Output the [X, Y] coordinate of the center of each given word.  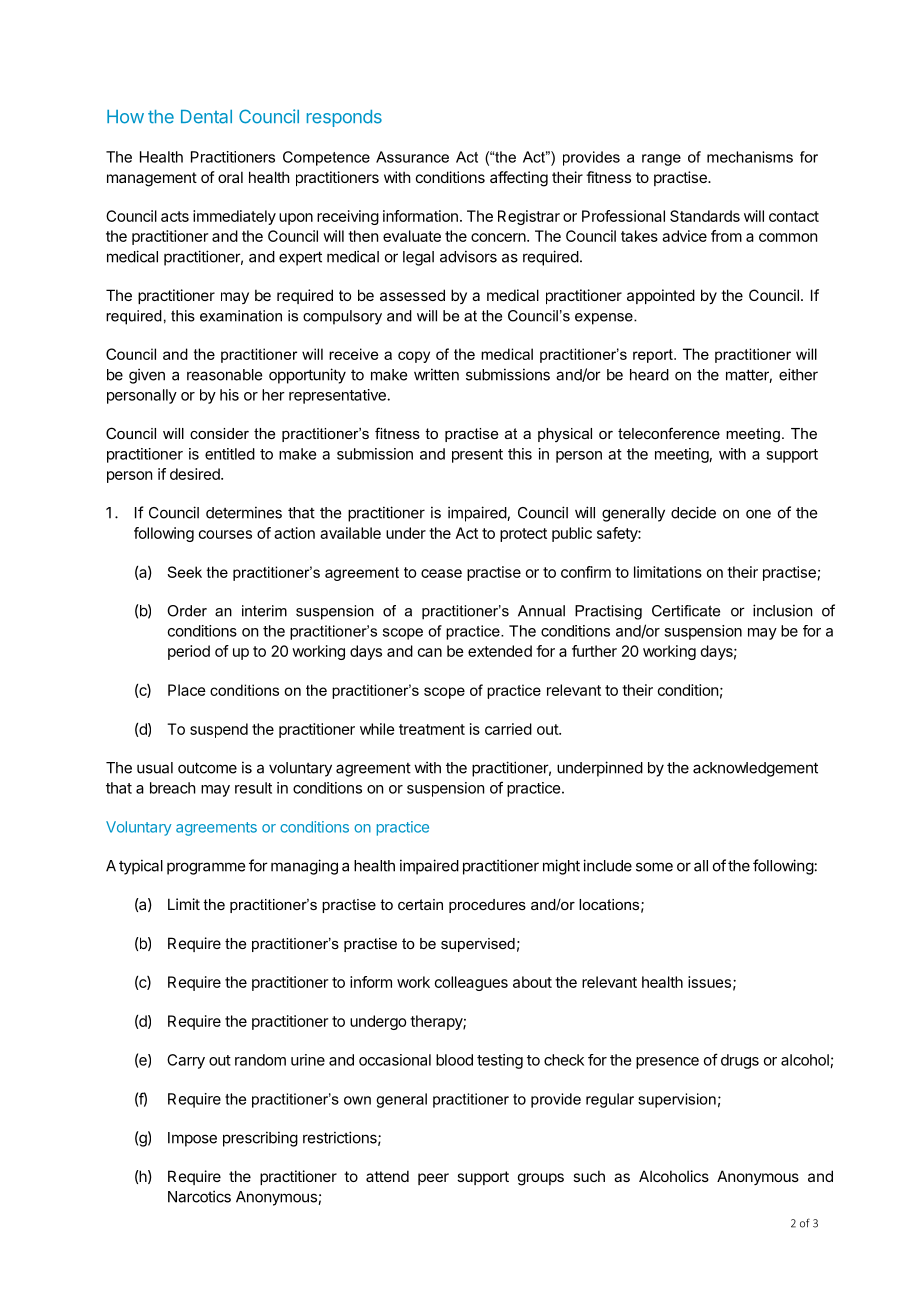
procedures [487, 906]
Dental [206, 117]
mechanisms [750, 157]
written [436, 374]
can [430, 652]
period [189, 652]
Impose [192, 1139]
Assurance [412, 157]
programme [206, 868]
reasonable [224, 375]
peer [433, 1179]
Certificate [686, 611]
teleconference [669, 433]
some [654, 867]
